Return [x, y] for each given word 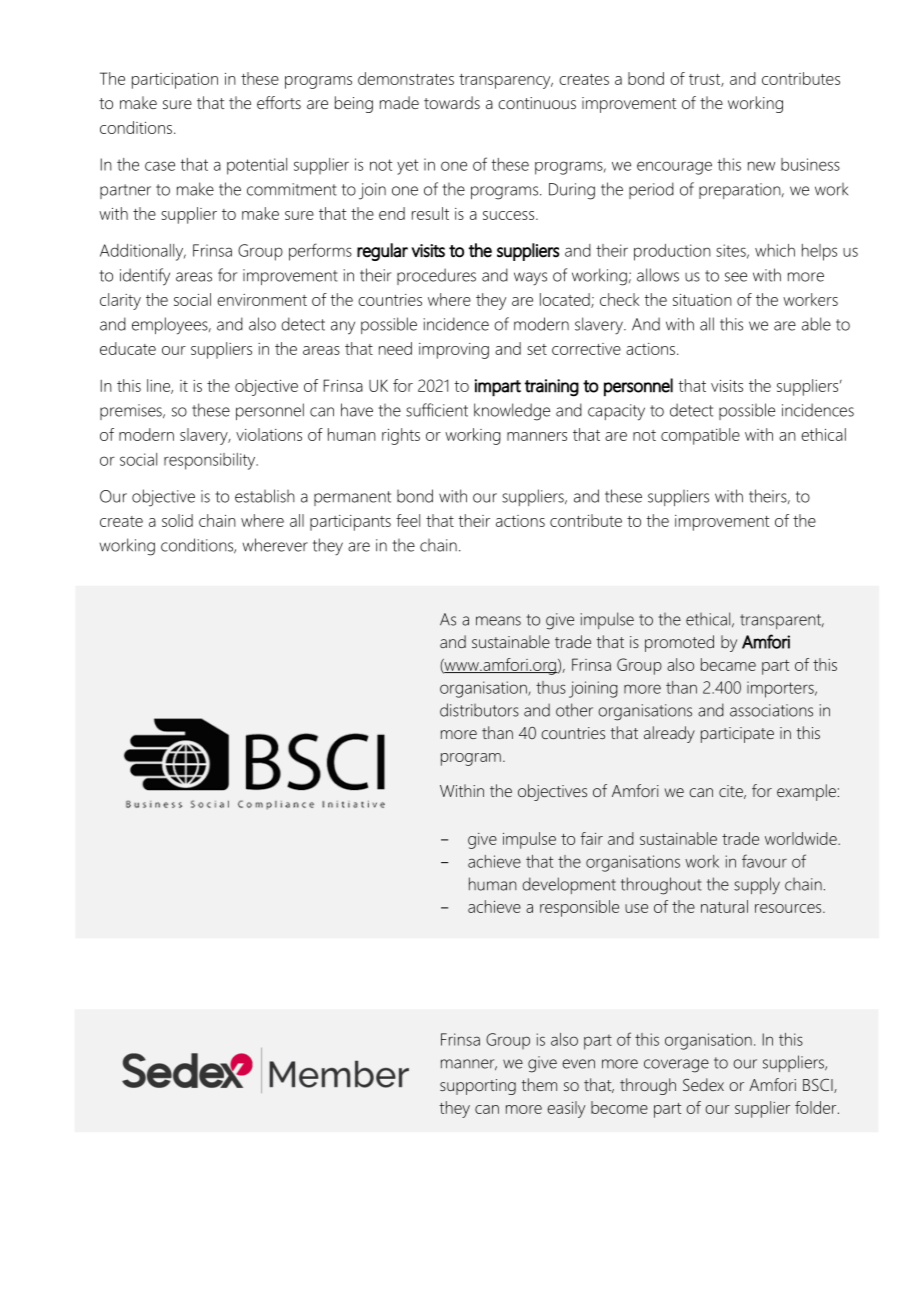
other [574, 710]
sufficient [437, 410]
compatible [700, 436]
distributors [479, 710]
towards [452, 102]
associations [771, 710]
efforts [279, 102]
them [539, 1084]
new [761, 166]
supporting [478, 1087]
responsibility [211, 461]
